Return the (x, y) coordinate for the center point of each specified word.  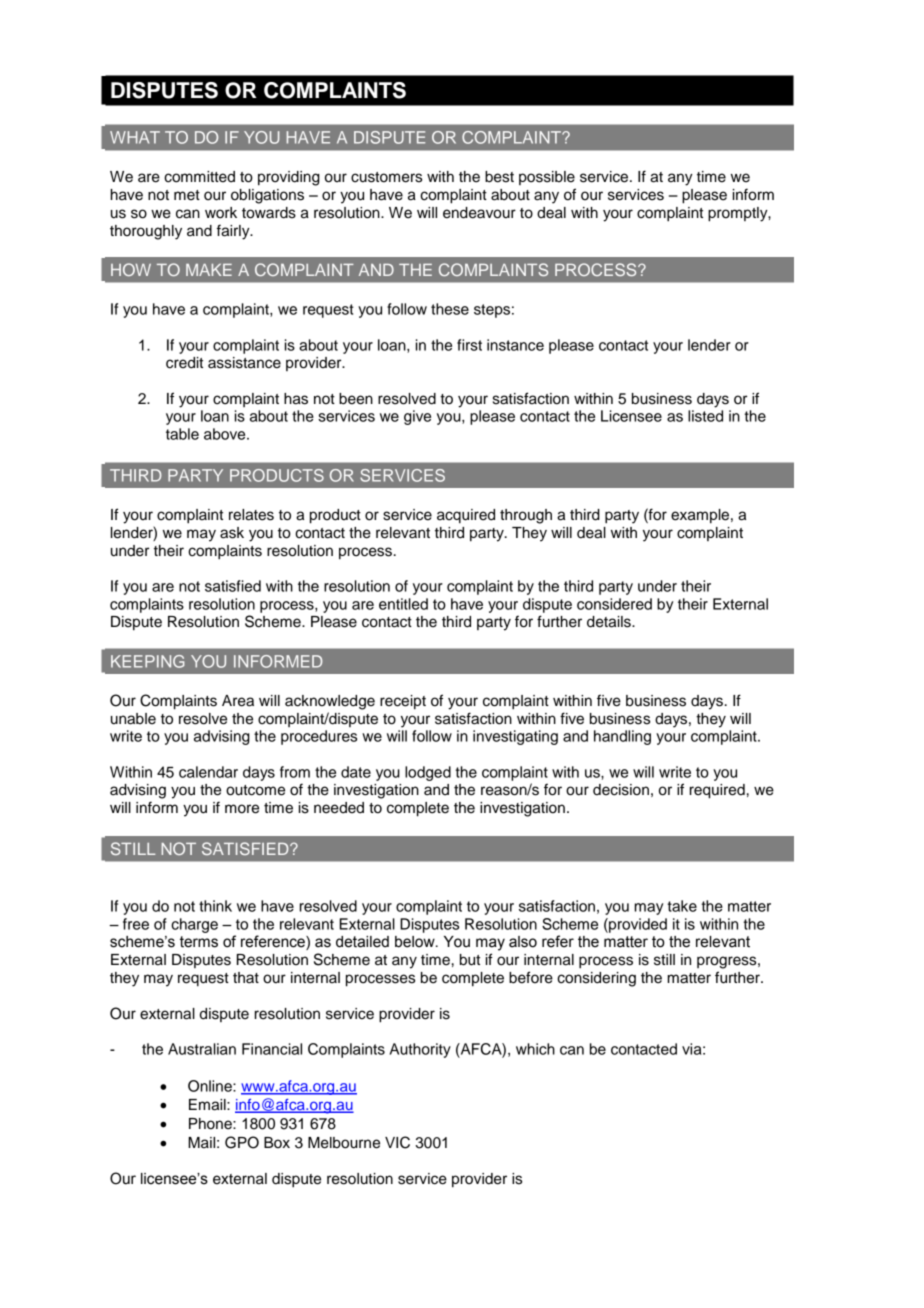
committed (199, 177)
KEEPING (147, 661)
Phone (211, 1124)
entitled (403, 604)
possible (547, 178)
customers (386, 177)
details (610, 622)
